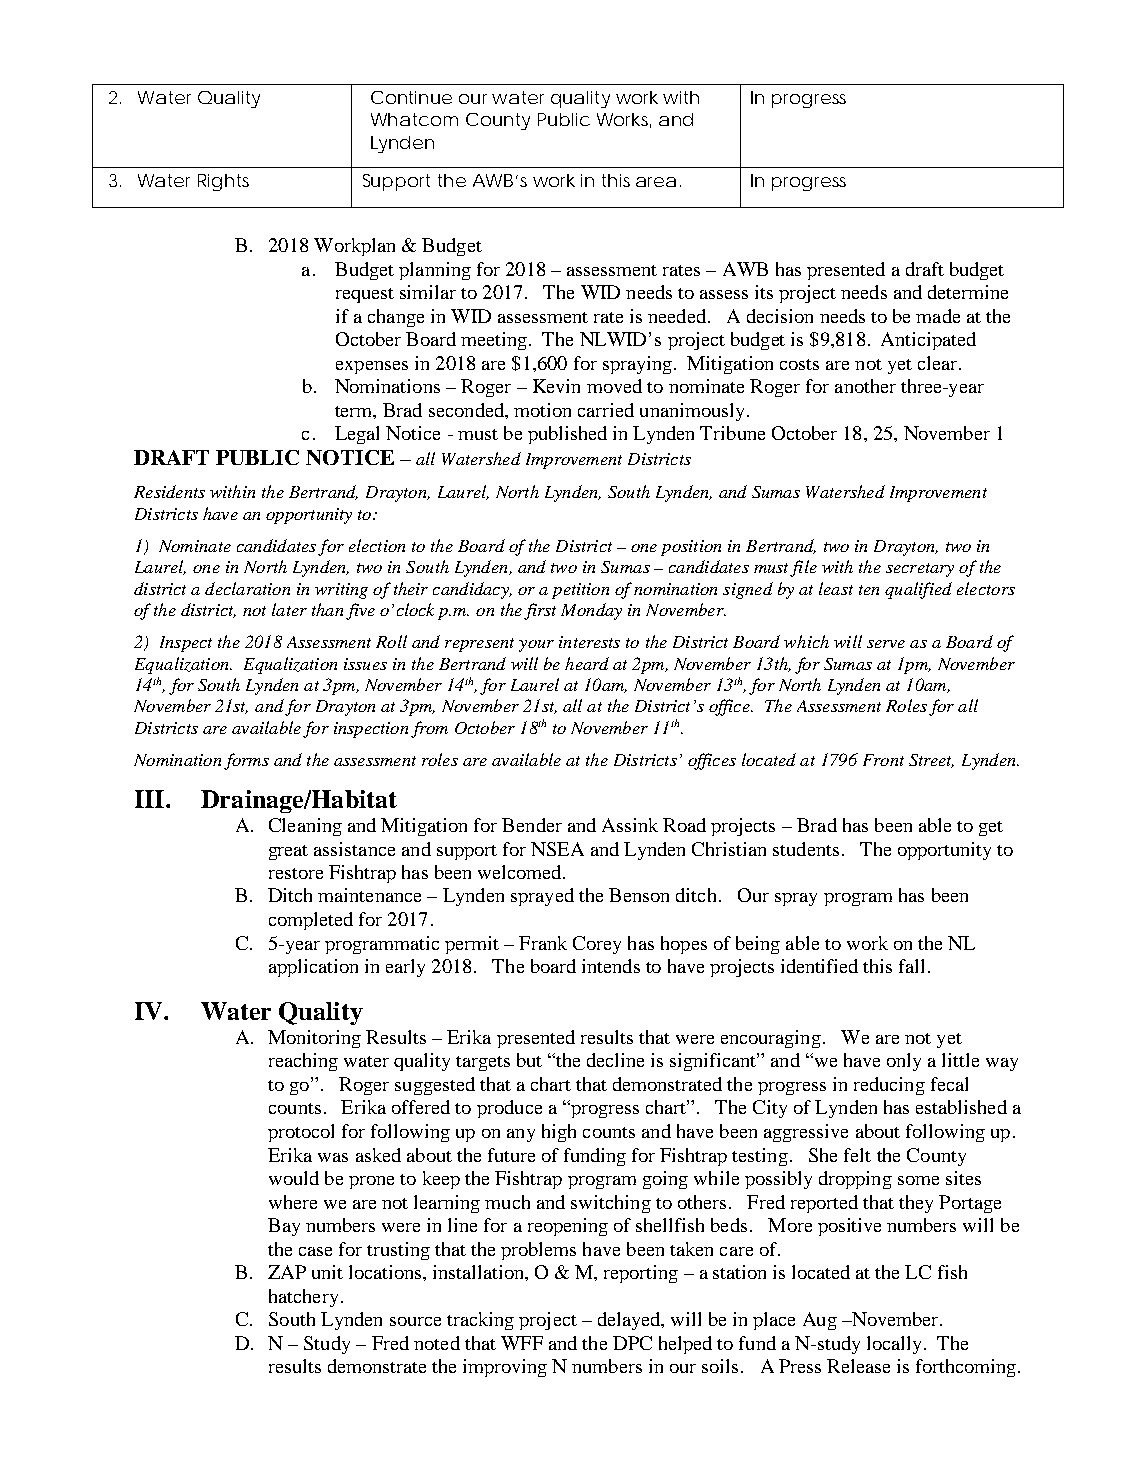 The height and width of the screenshot is (1474, 1139). Describe the element at coordinates (303, 1298) in the screenshot. I see `hatchery` at that location.
